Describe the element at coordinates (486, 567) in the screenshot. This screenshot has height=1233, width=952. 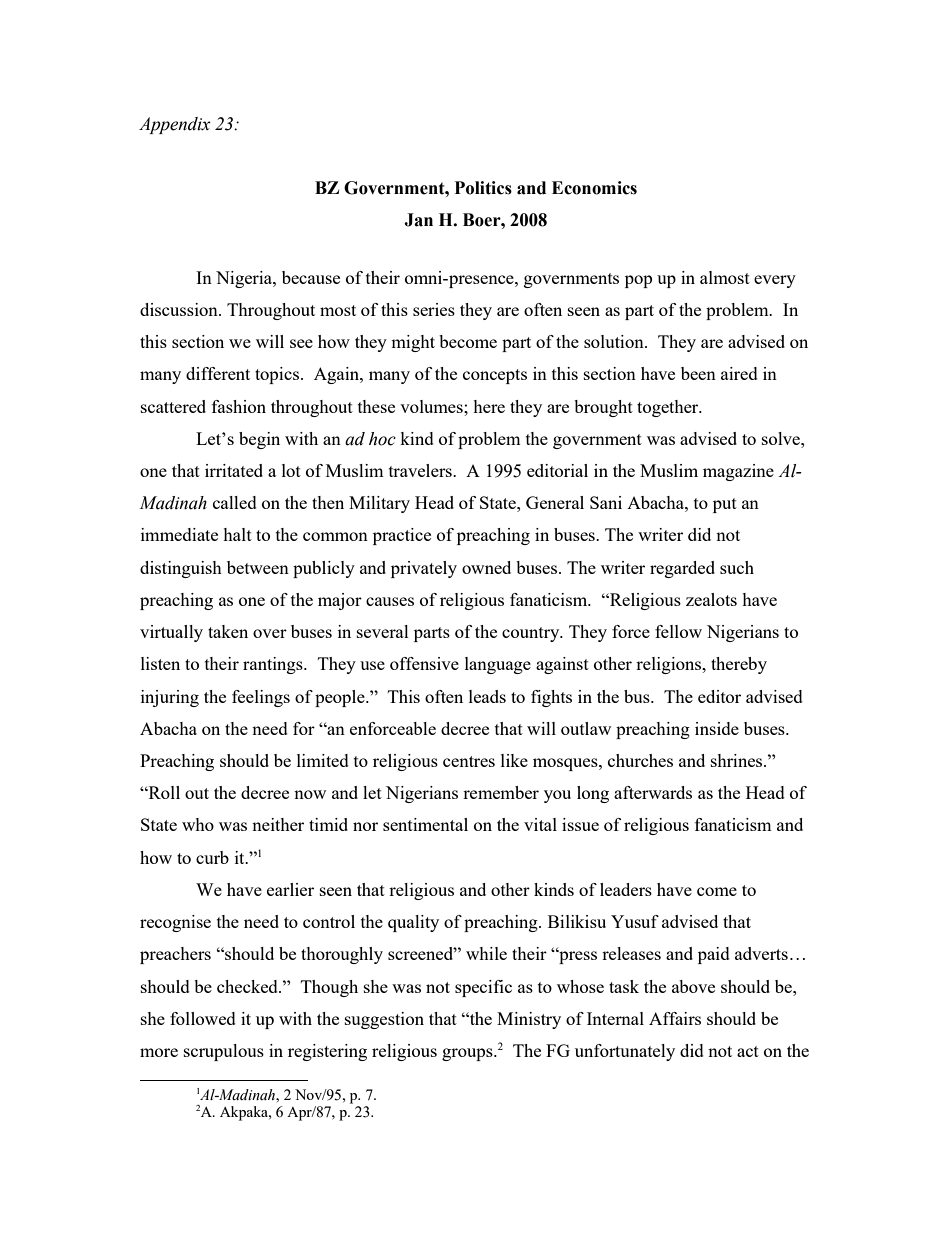
I see `owned` at that location.
